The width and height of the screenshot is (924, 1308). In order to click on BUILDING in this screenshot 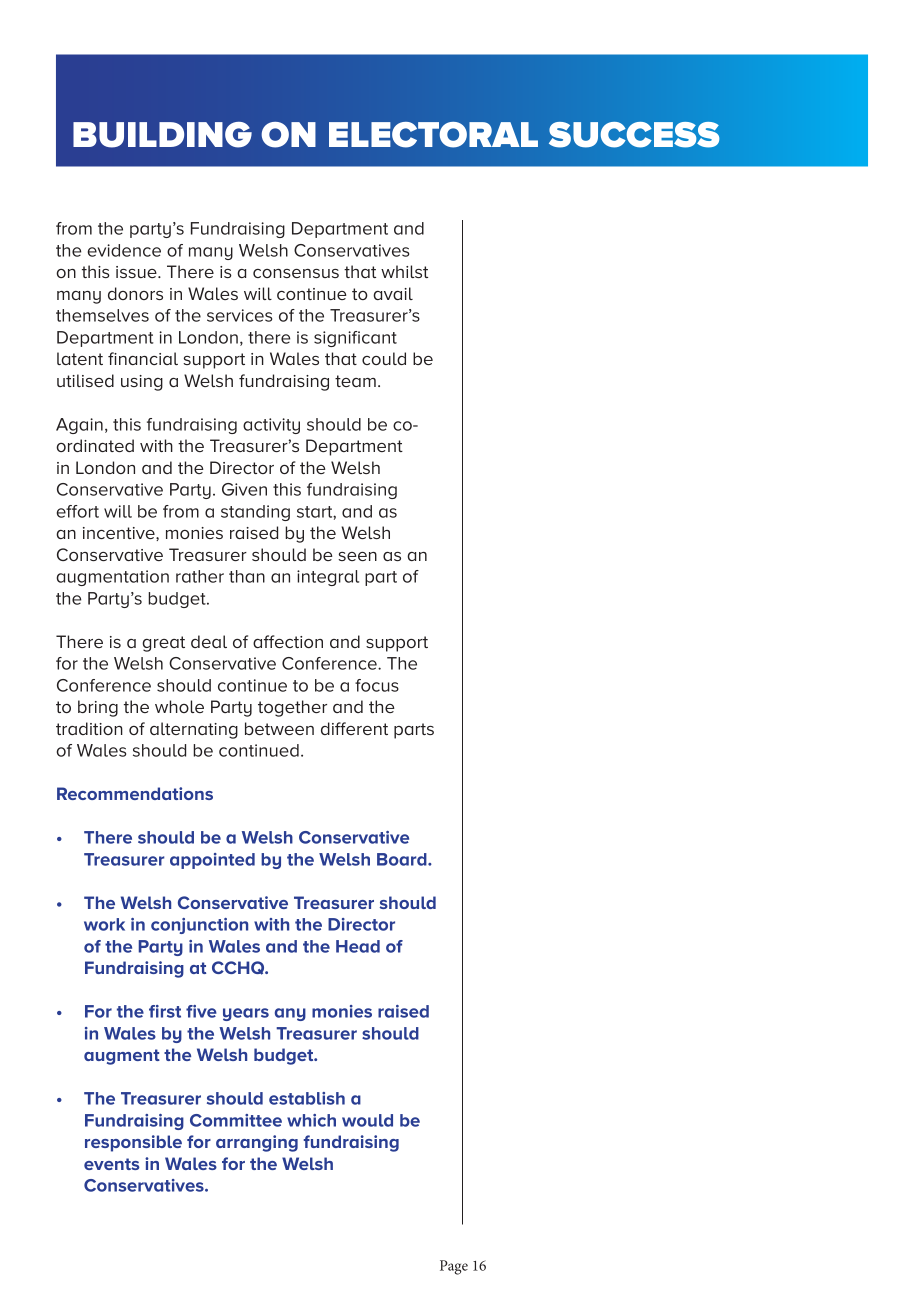, I will do `click(162, 135)`.
